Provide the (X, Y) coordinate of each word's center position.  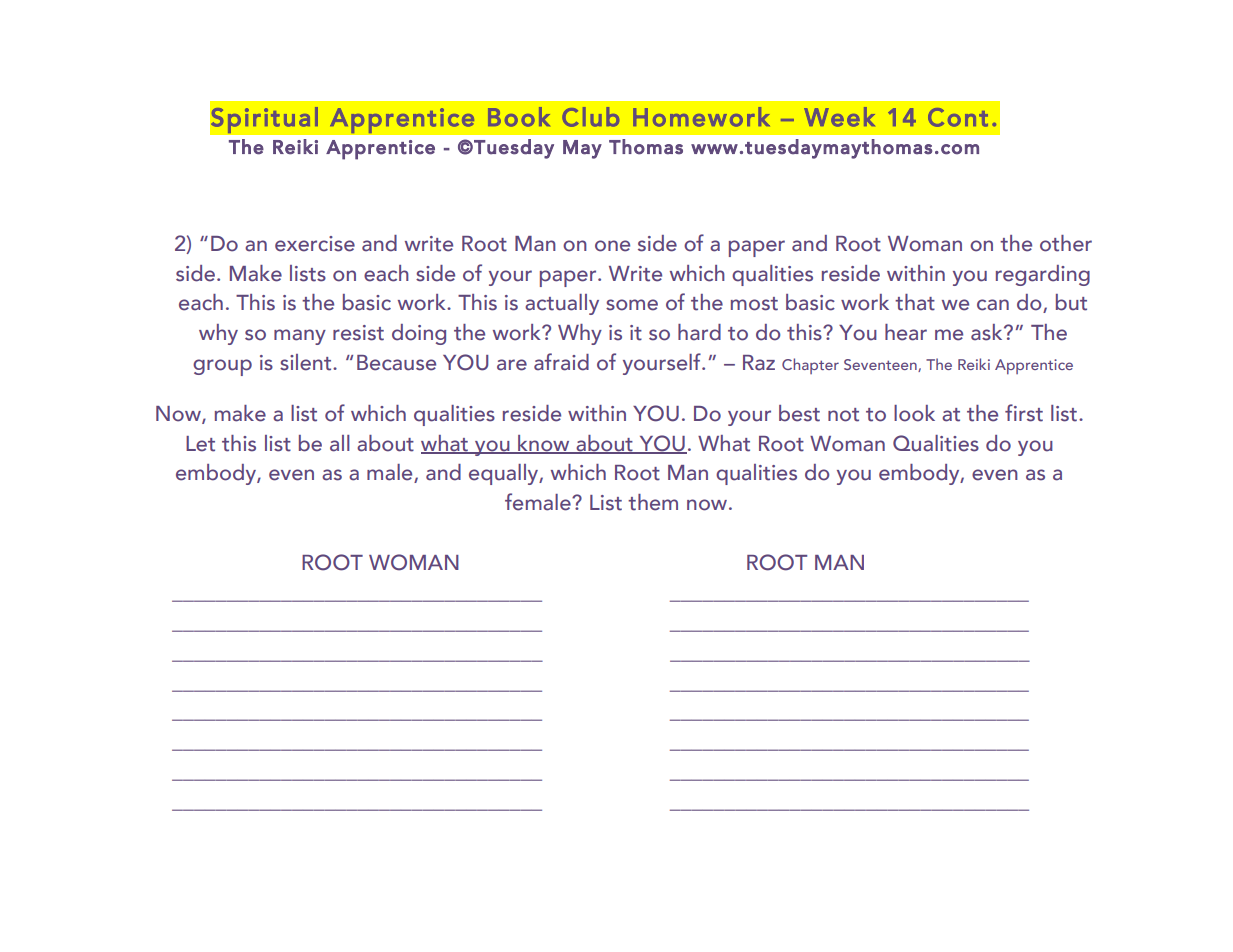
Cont (958, 117)
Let (200, 444)
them (653, 502)
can (993, 305)
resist (358, 333)
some (632, 305)
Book (519, 117)
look (914, 413)
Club (590, 117)
